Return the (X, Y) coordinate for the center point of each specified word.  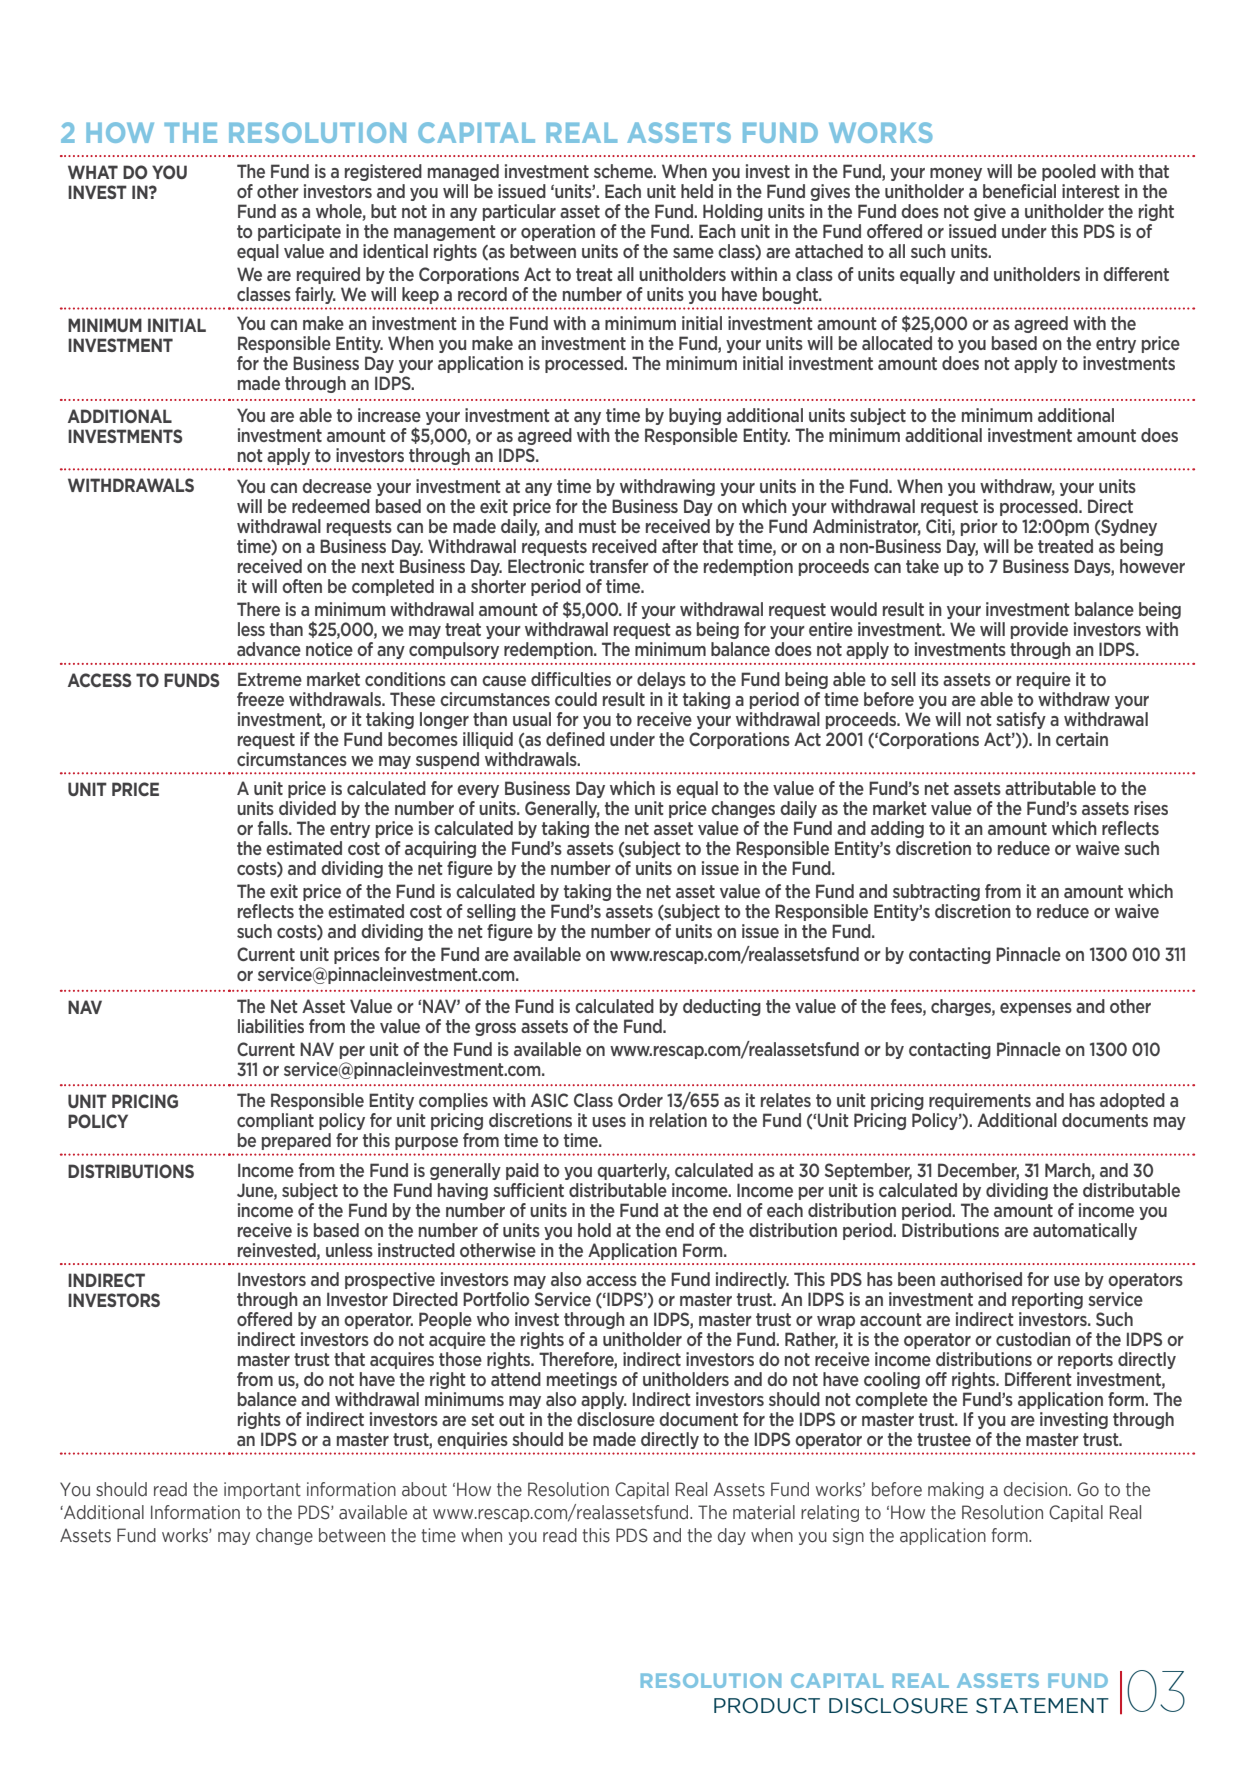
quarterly (633, 1171)
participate (299, 232)
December (978, 1171)
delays (661, 680)
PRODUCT (767, 1706)
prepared (296, 1141)
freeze (260, 699)
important (262, 1490)
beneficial (1019, 191)
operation (558, 232)
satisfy (1021, 720)
